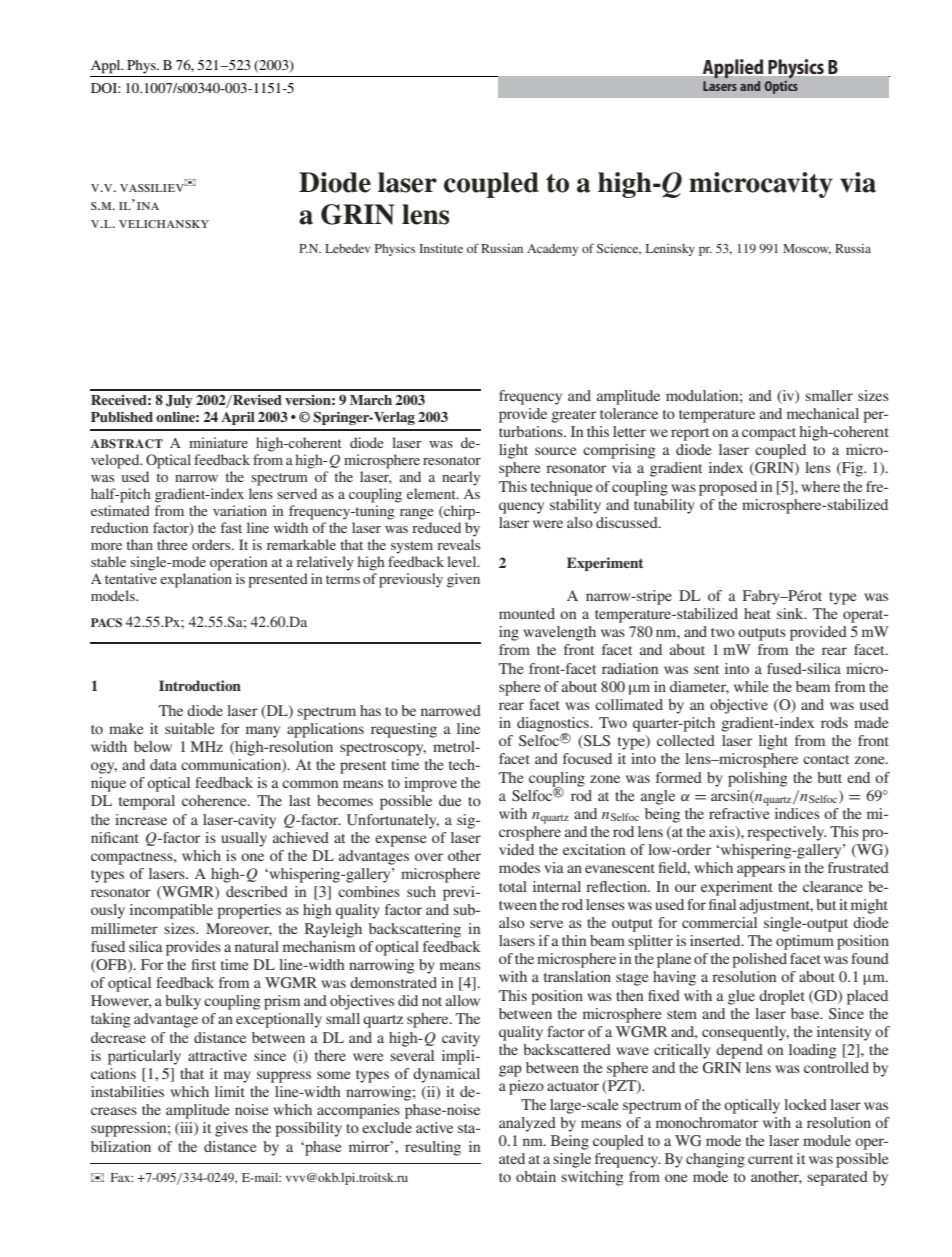 Image resolution: width=952 pixels, height=1257 pixels. What do you see at coordinates (433, 1148) in the screenshot?
I see `resulting` at bounding box center [433, 1148].
